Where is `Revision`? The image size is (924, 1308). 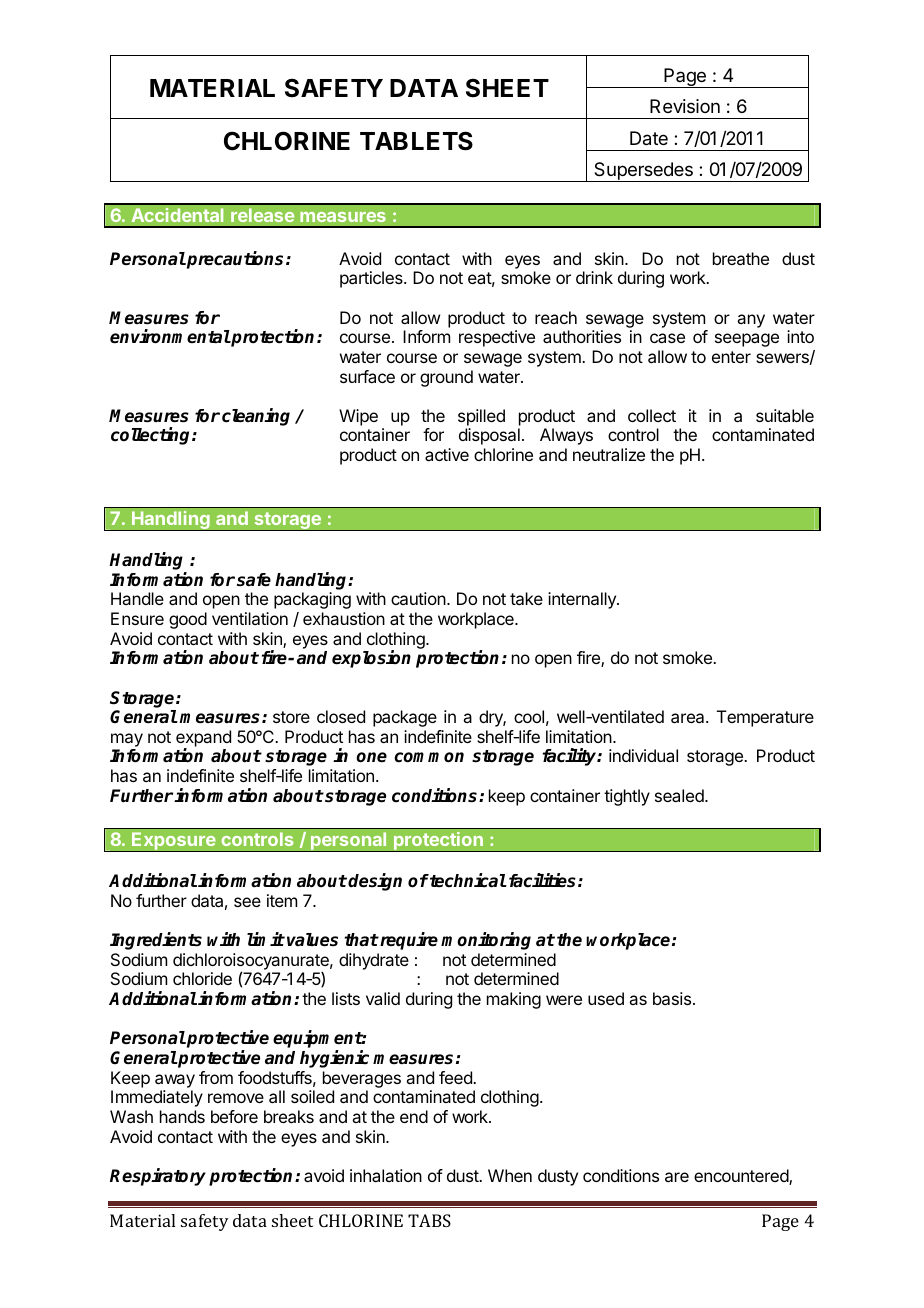
Revision is located at coordinates (685, 106).
